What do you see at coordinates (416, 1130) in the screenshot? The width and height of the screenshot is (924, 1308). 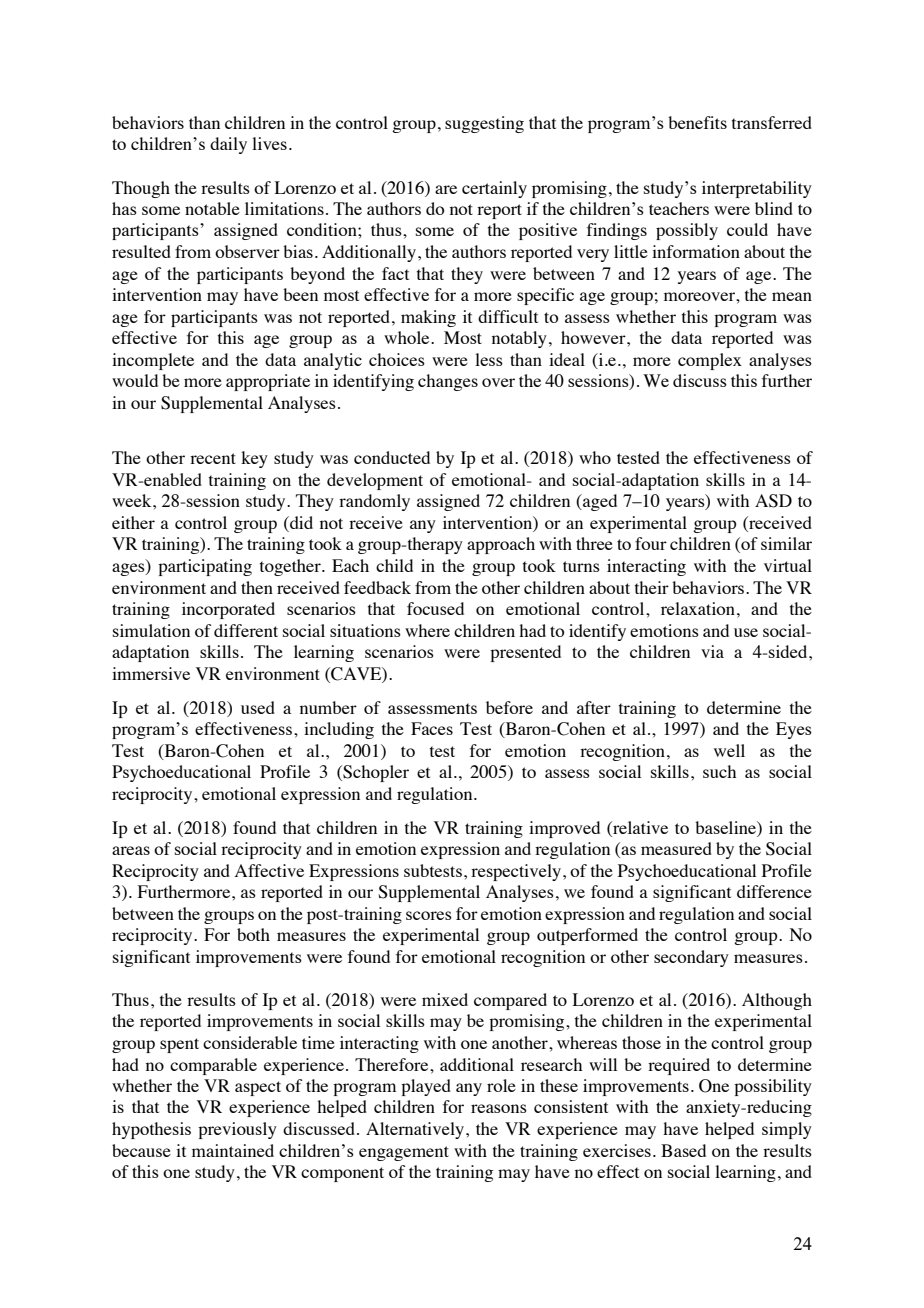 I see `Alternatively` at bounding box center [416, 1130].
